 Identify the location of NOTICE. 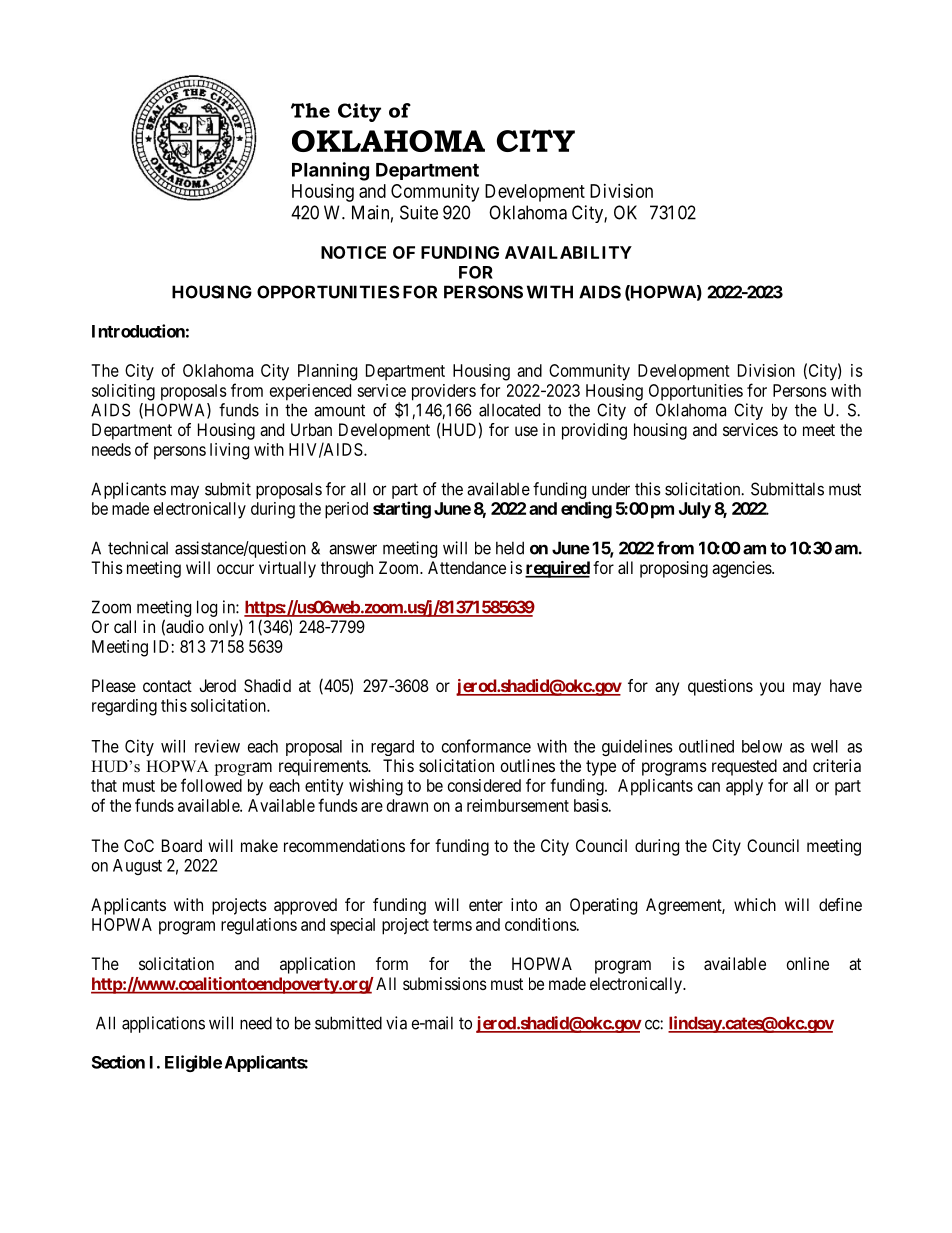
(353, 252).
